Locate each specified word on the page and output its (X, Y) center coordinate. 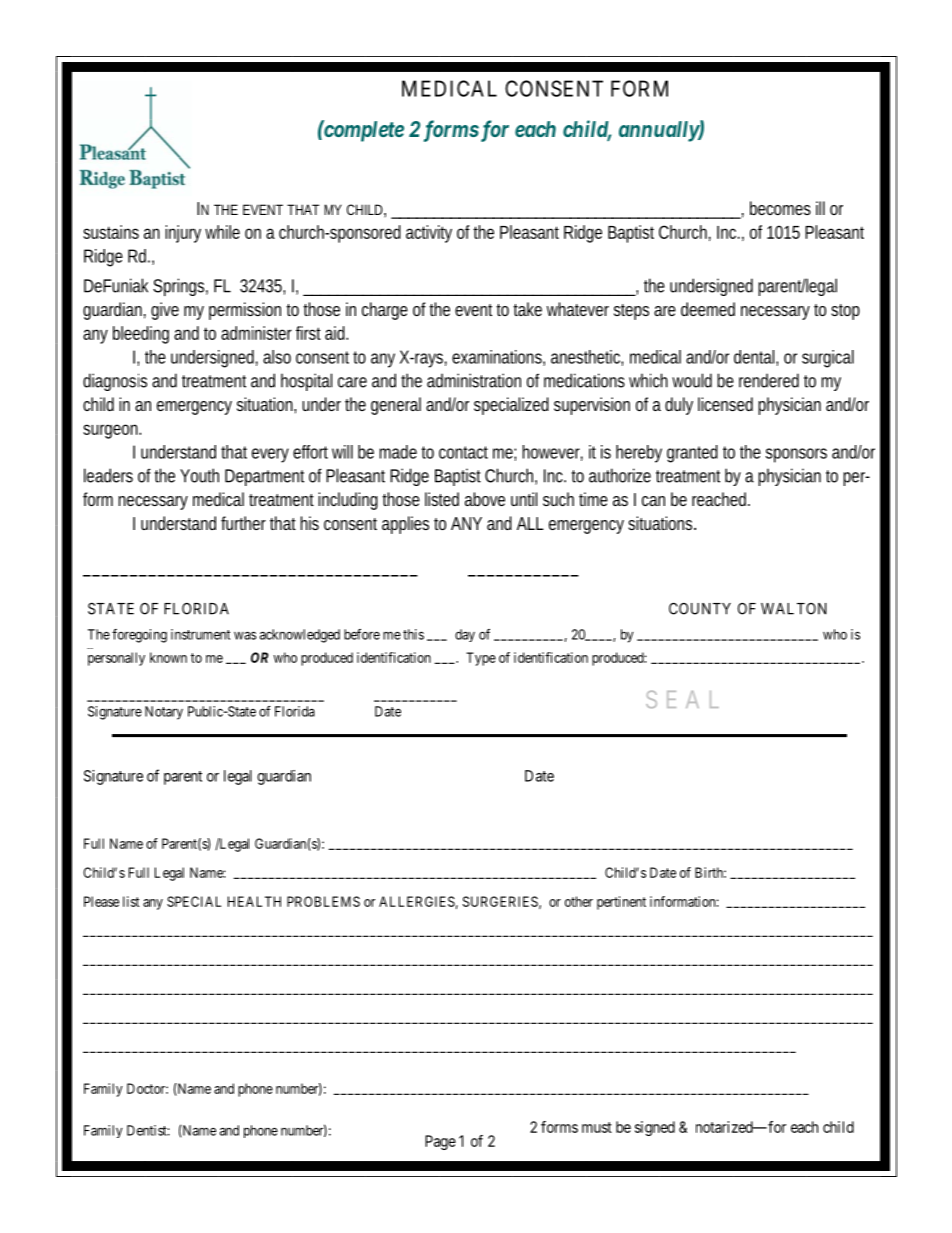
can (653, 501)
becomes (780, 208)
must (597, 1127)
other (579, 901)
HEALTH (254, 901)
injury (183, 234)
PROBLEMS (323, 901)
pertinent (621, 903)
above (485, 499)
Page (440, 1142)
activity (429, 234)
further (243, 523)
